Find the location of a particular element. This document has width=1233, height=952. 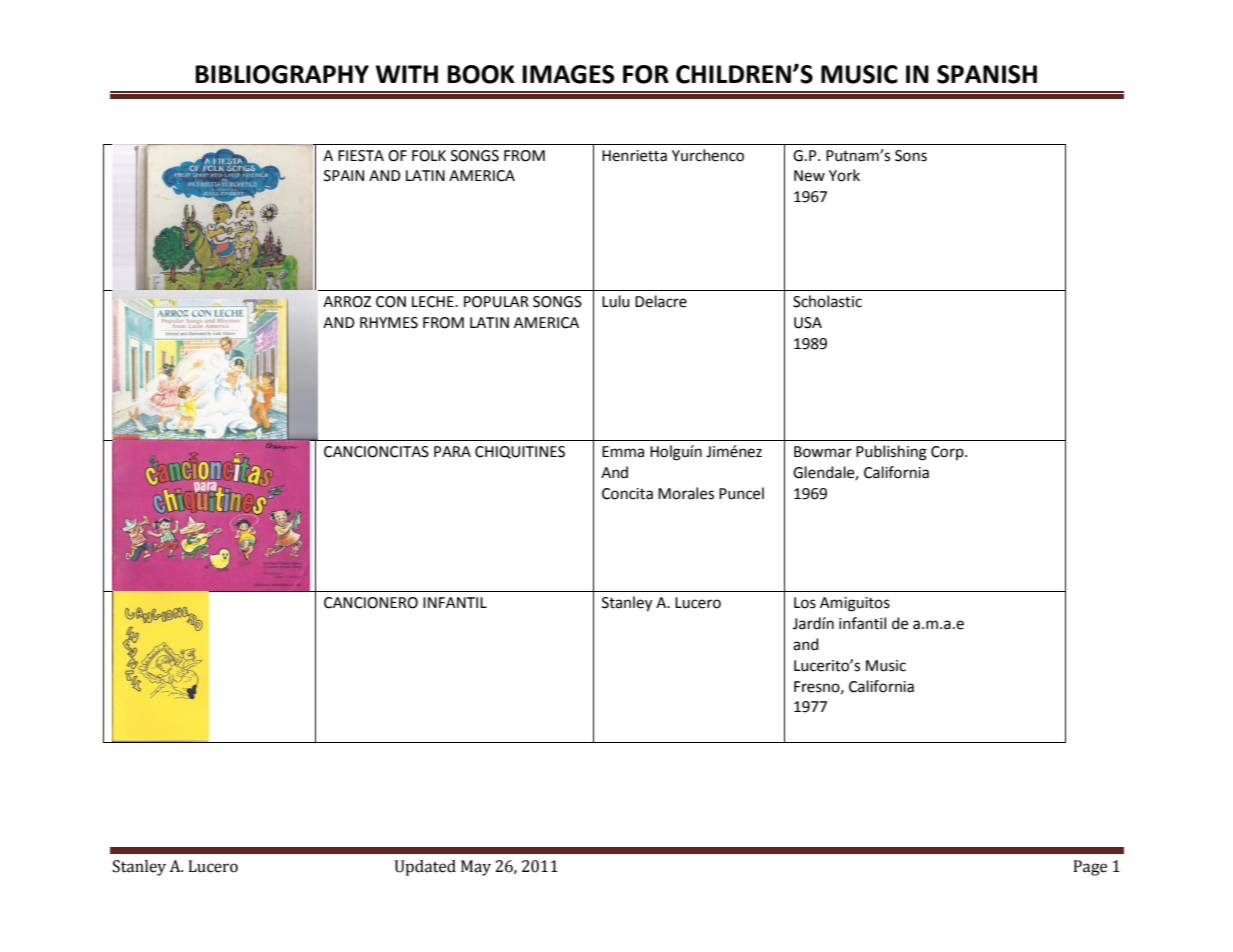

WITH is located at coordinates (407, 74).
